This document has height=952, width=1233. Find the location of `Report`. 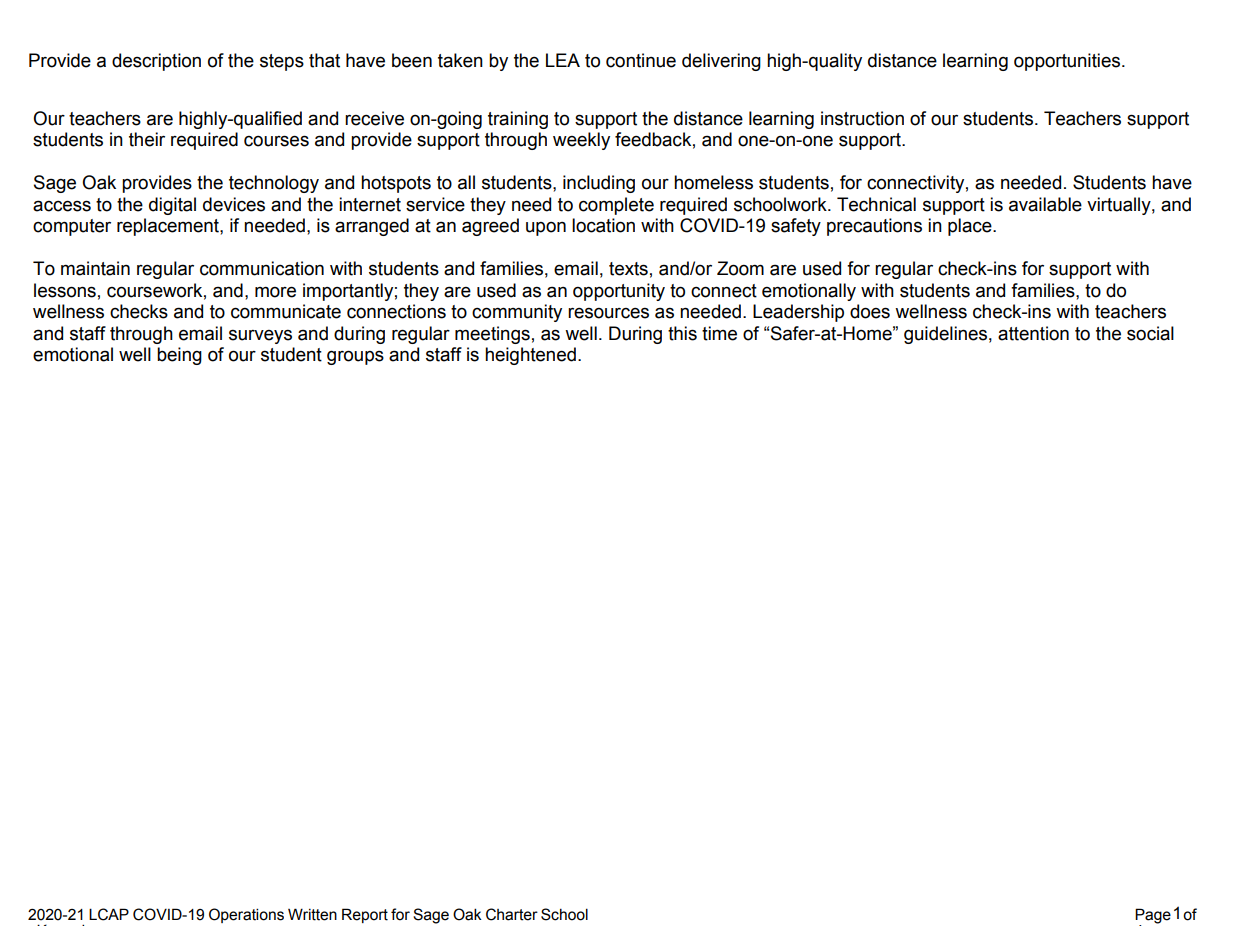

Report is located at coordinates (365, 915).
